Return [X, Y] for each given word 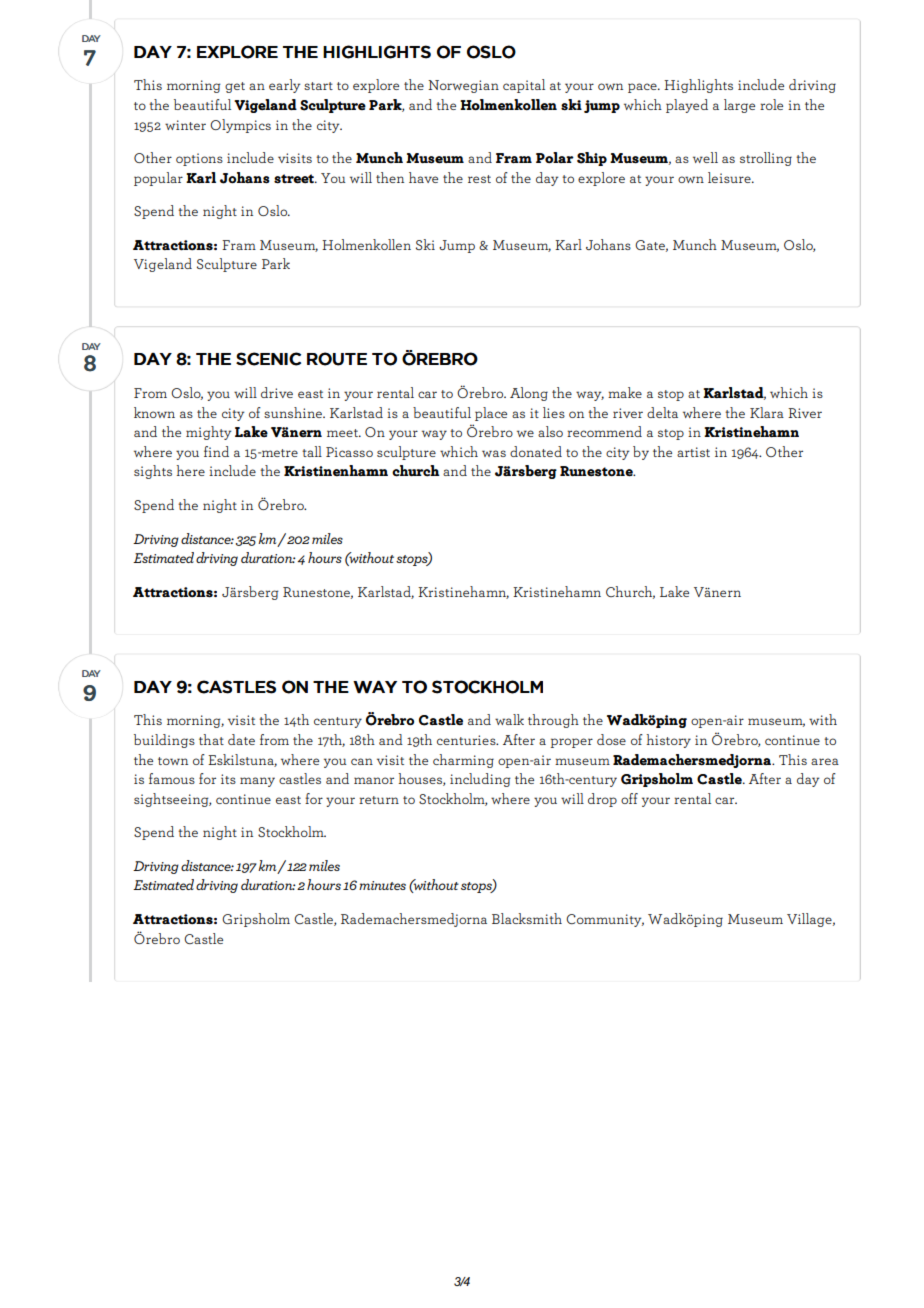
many [257, 782]
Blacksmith [527, 918]
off [629, 798]
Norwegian [463, 86]
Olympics [240, 126]
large [739, 106]
